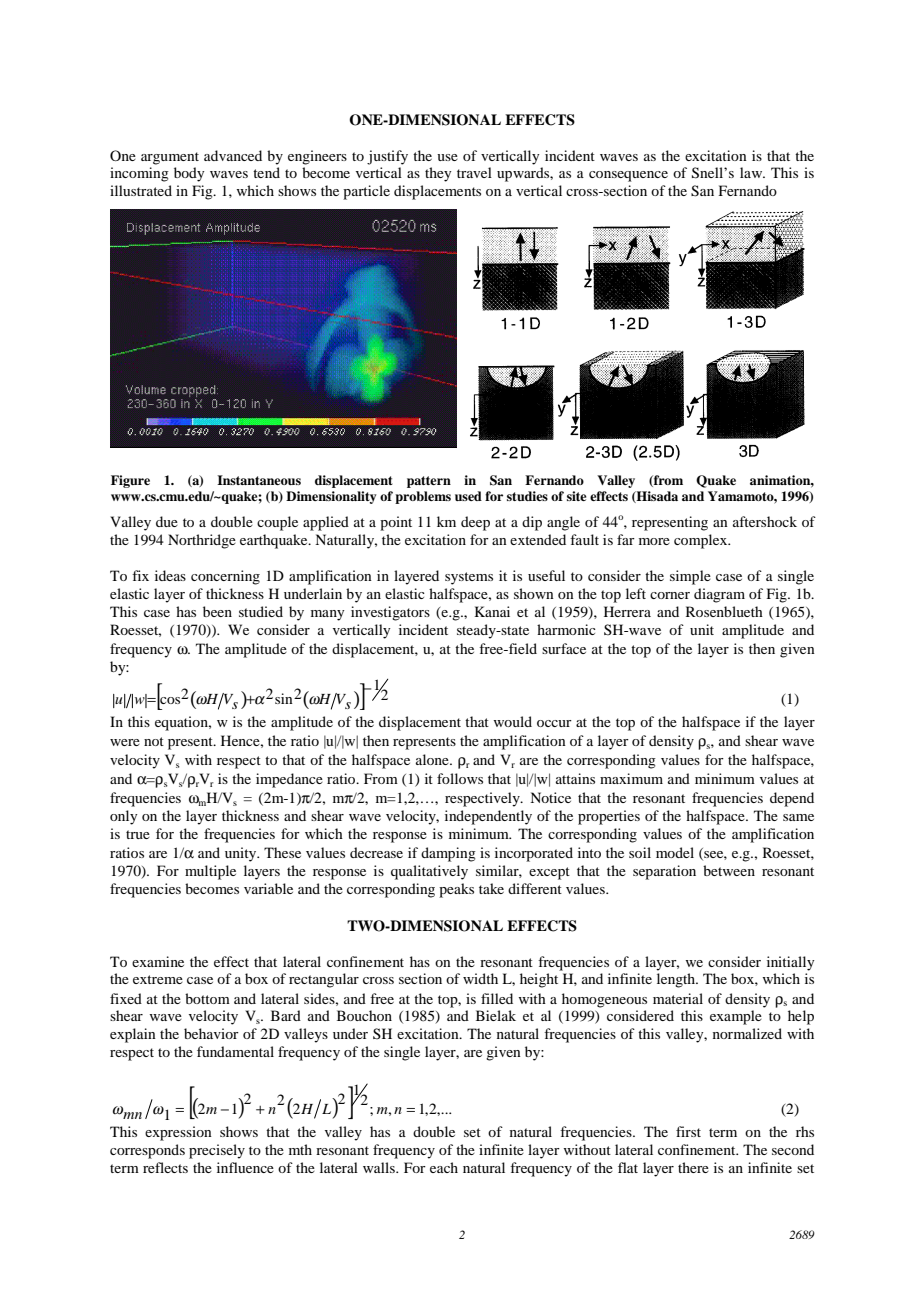  What do you see at coordinates (448, 854) in the page?
I see `damping` at bounding box center [448, 854].
